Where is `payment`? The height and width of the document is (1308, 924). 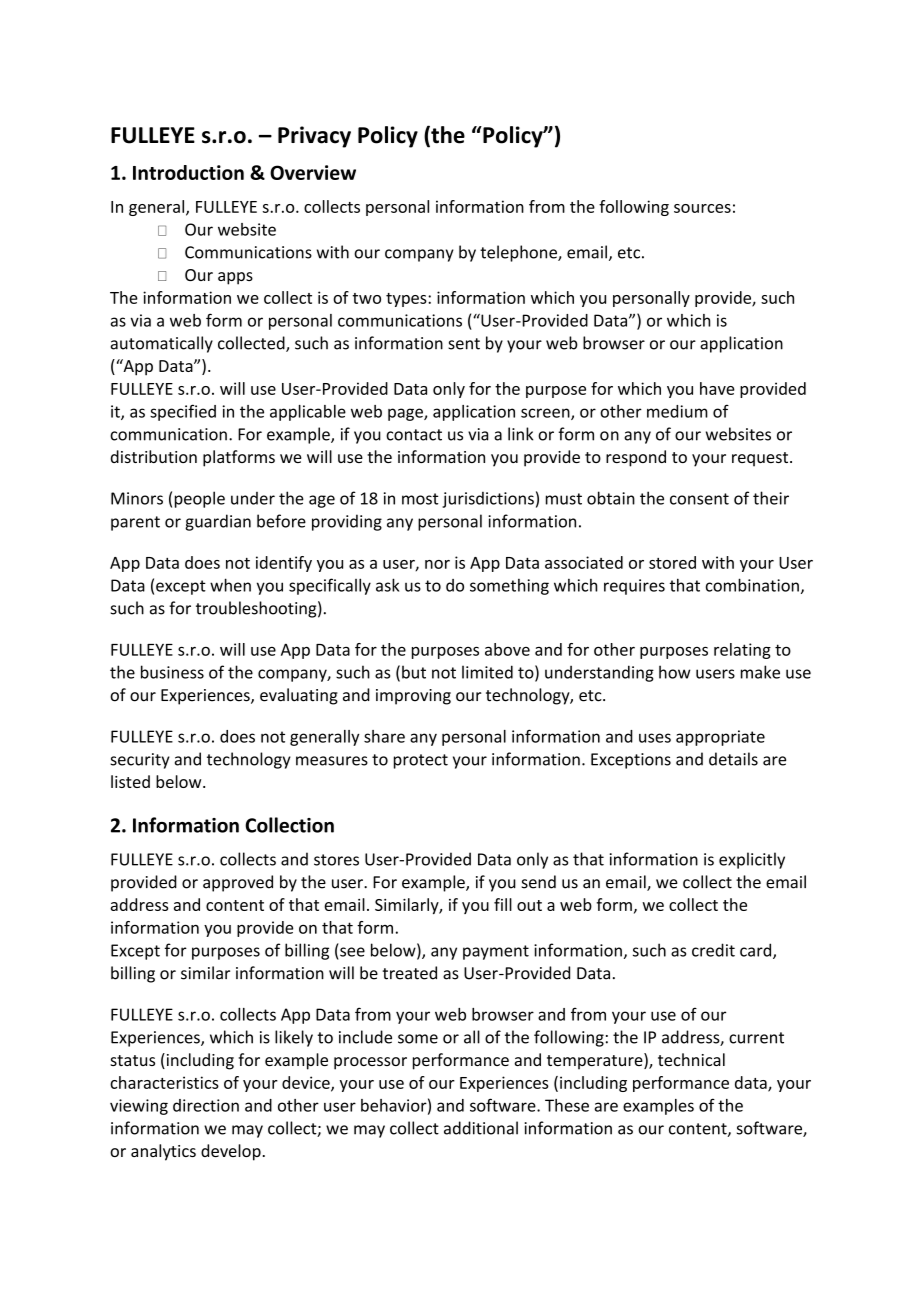 payment is located at coordinates (496, 952).
